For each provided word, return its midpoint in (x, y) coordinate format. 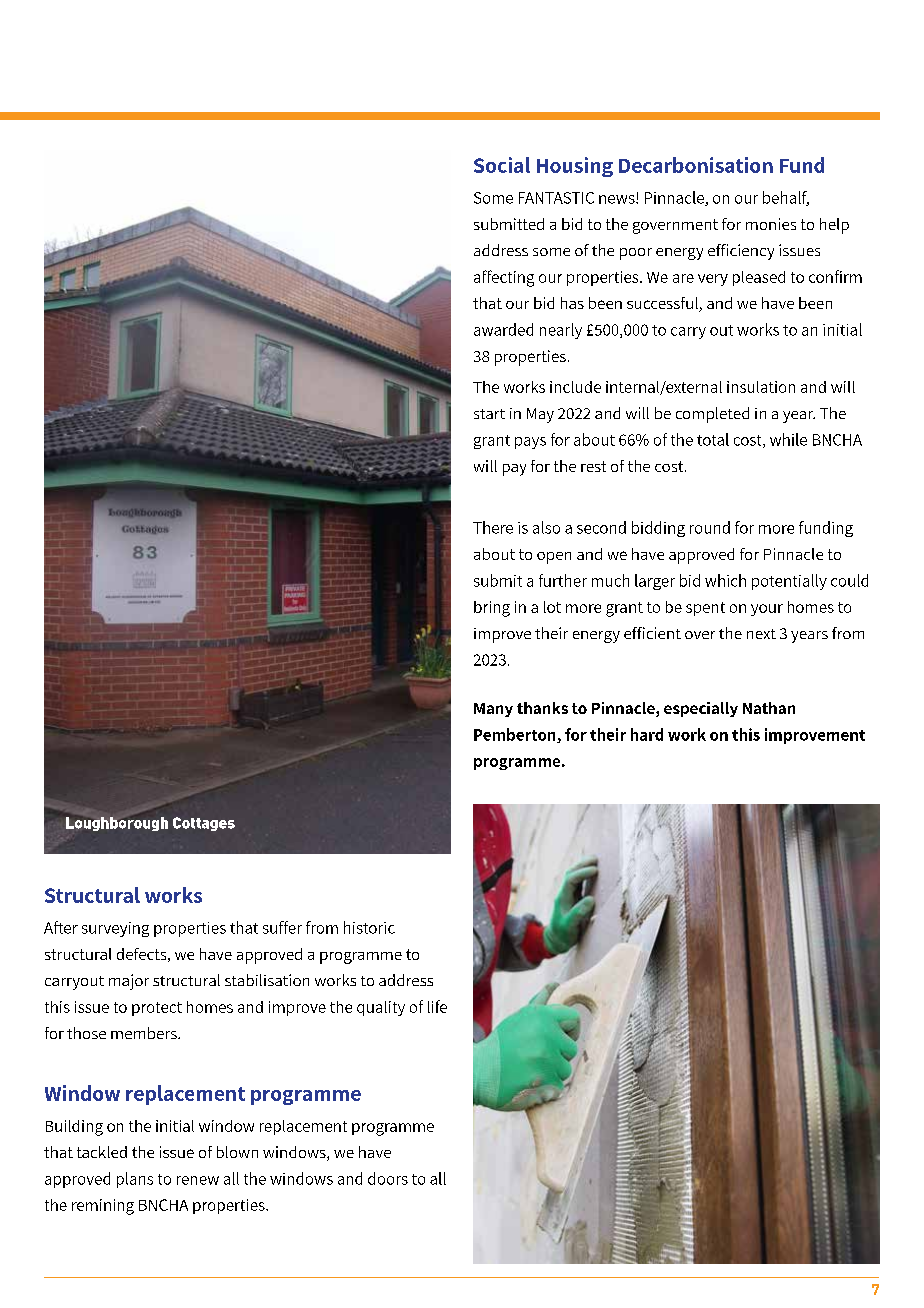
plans (135, 1180)
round (710, 527)
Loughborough (117, 824)
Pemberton (516, 735)
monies (771, 224)
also (546, 527)
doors (388, 1178)
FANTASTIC (556, 198)
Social (502, 165)
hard (647, 734)
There (493, 527)
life (437, 1006)
